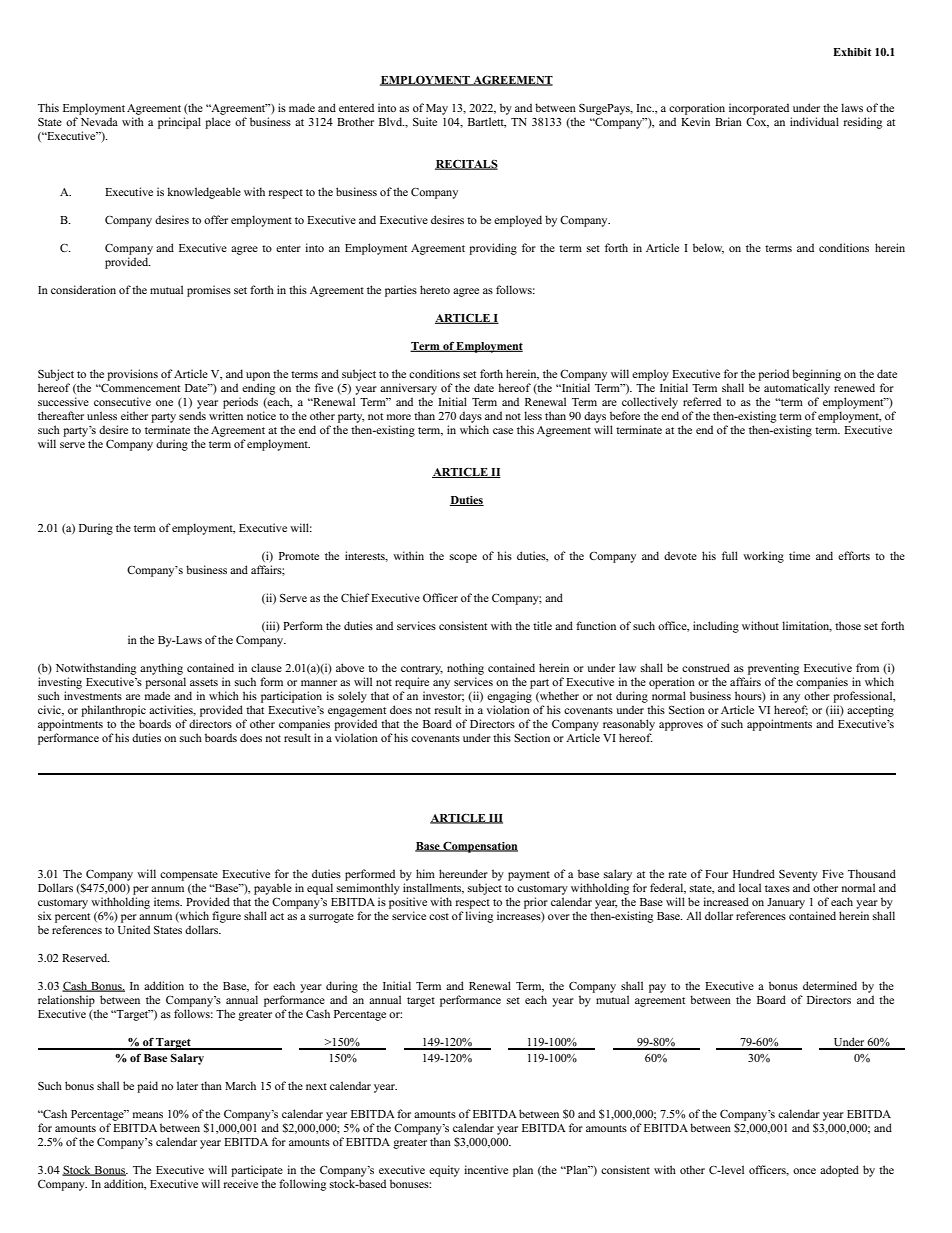 This image has height=1233, width=952. What do you see at coordinates (161, 669) in the image?
I see `anything` at bounding box center [161, 669].
